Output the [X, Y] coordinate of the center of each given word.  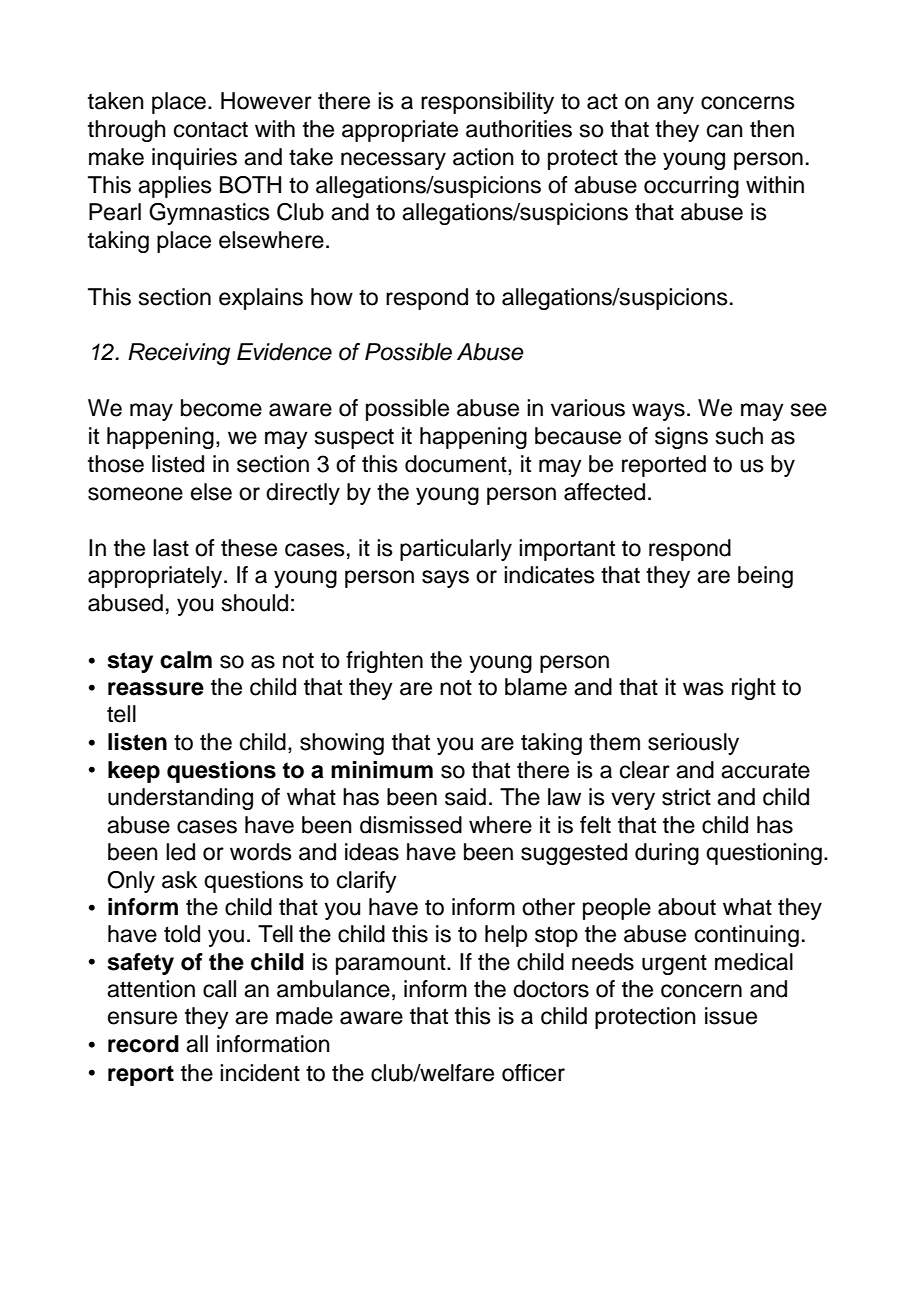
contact [211, 129]
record [143, 1044]
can [725, 131]
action [483, 157]
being [765, 577]
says [445, 579]
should [255, 603]
